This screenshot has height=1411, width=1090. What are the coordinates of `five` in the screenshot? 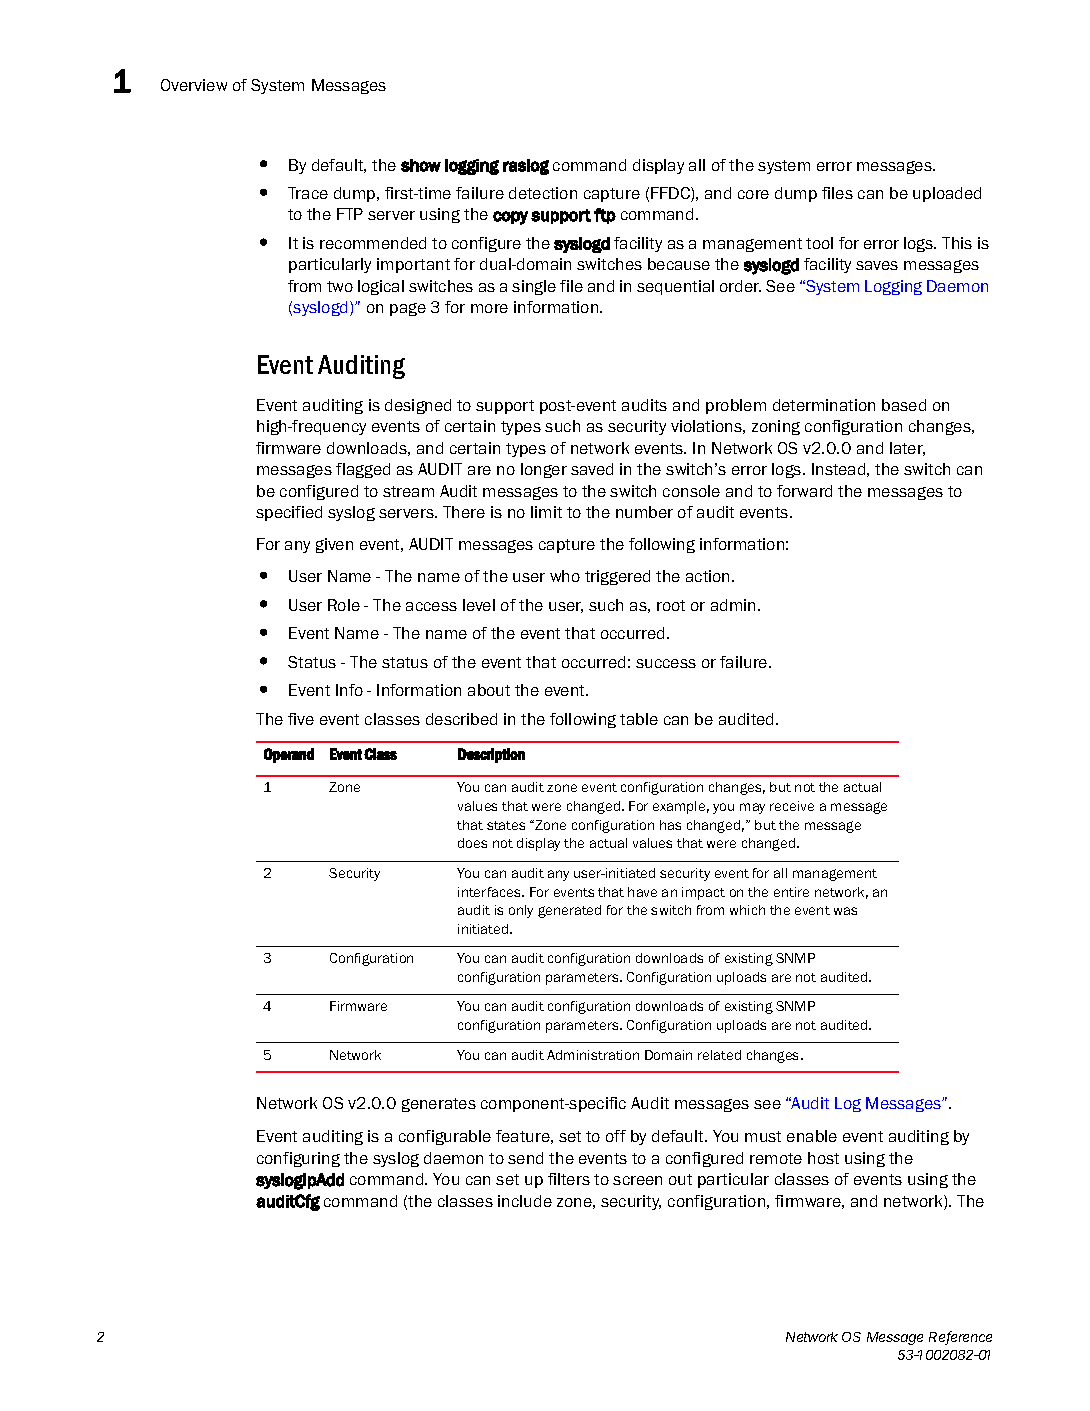 It's located at (301, 719).
